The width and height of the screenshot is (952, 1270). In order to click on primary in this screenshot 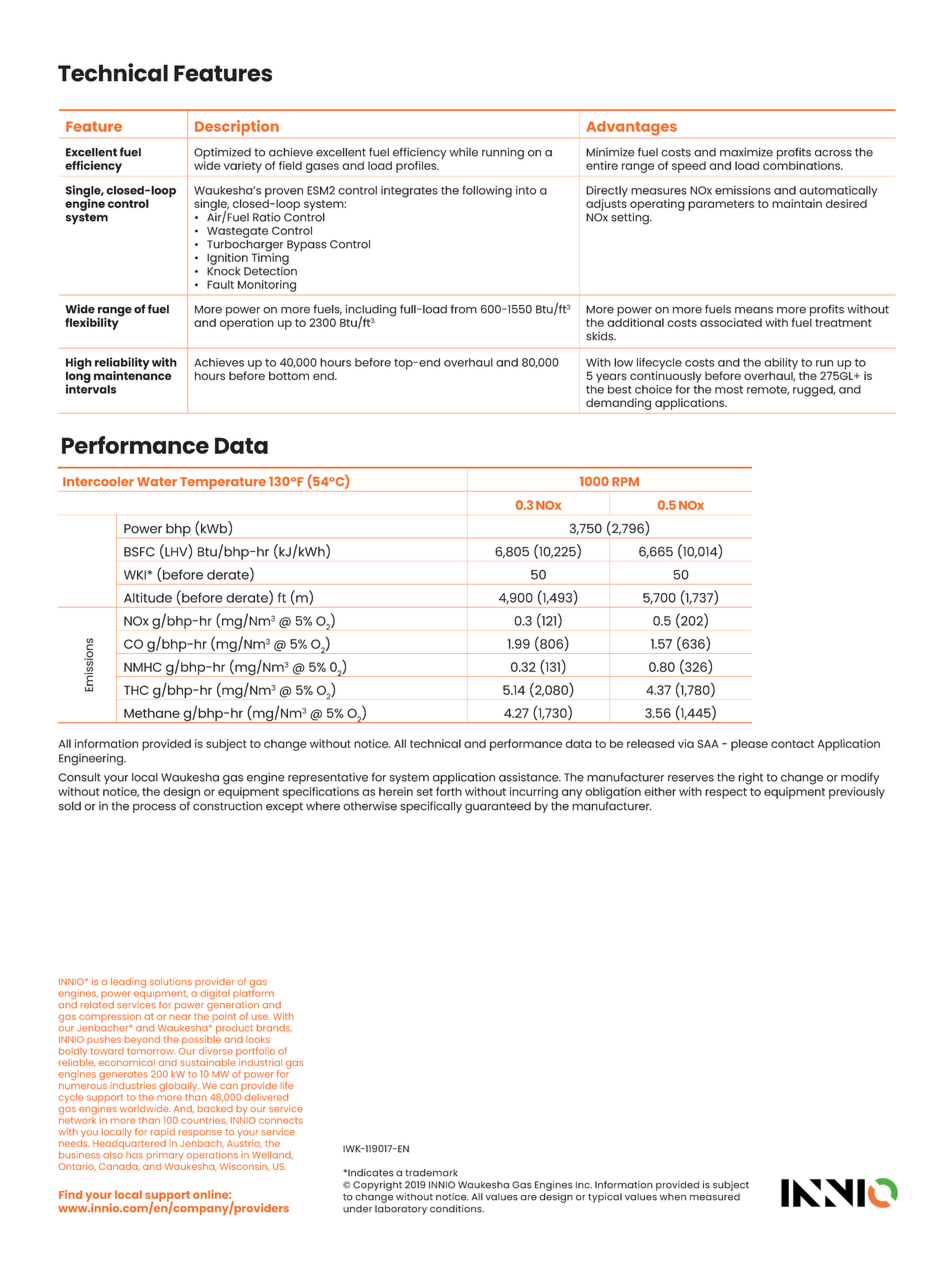, I will do `click(165, 1156)`.
